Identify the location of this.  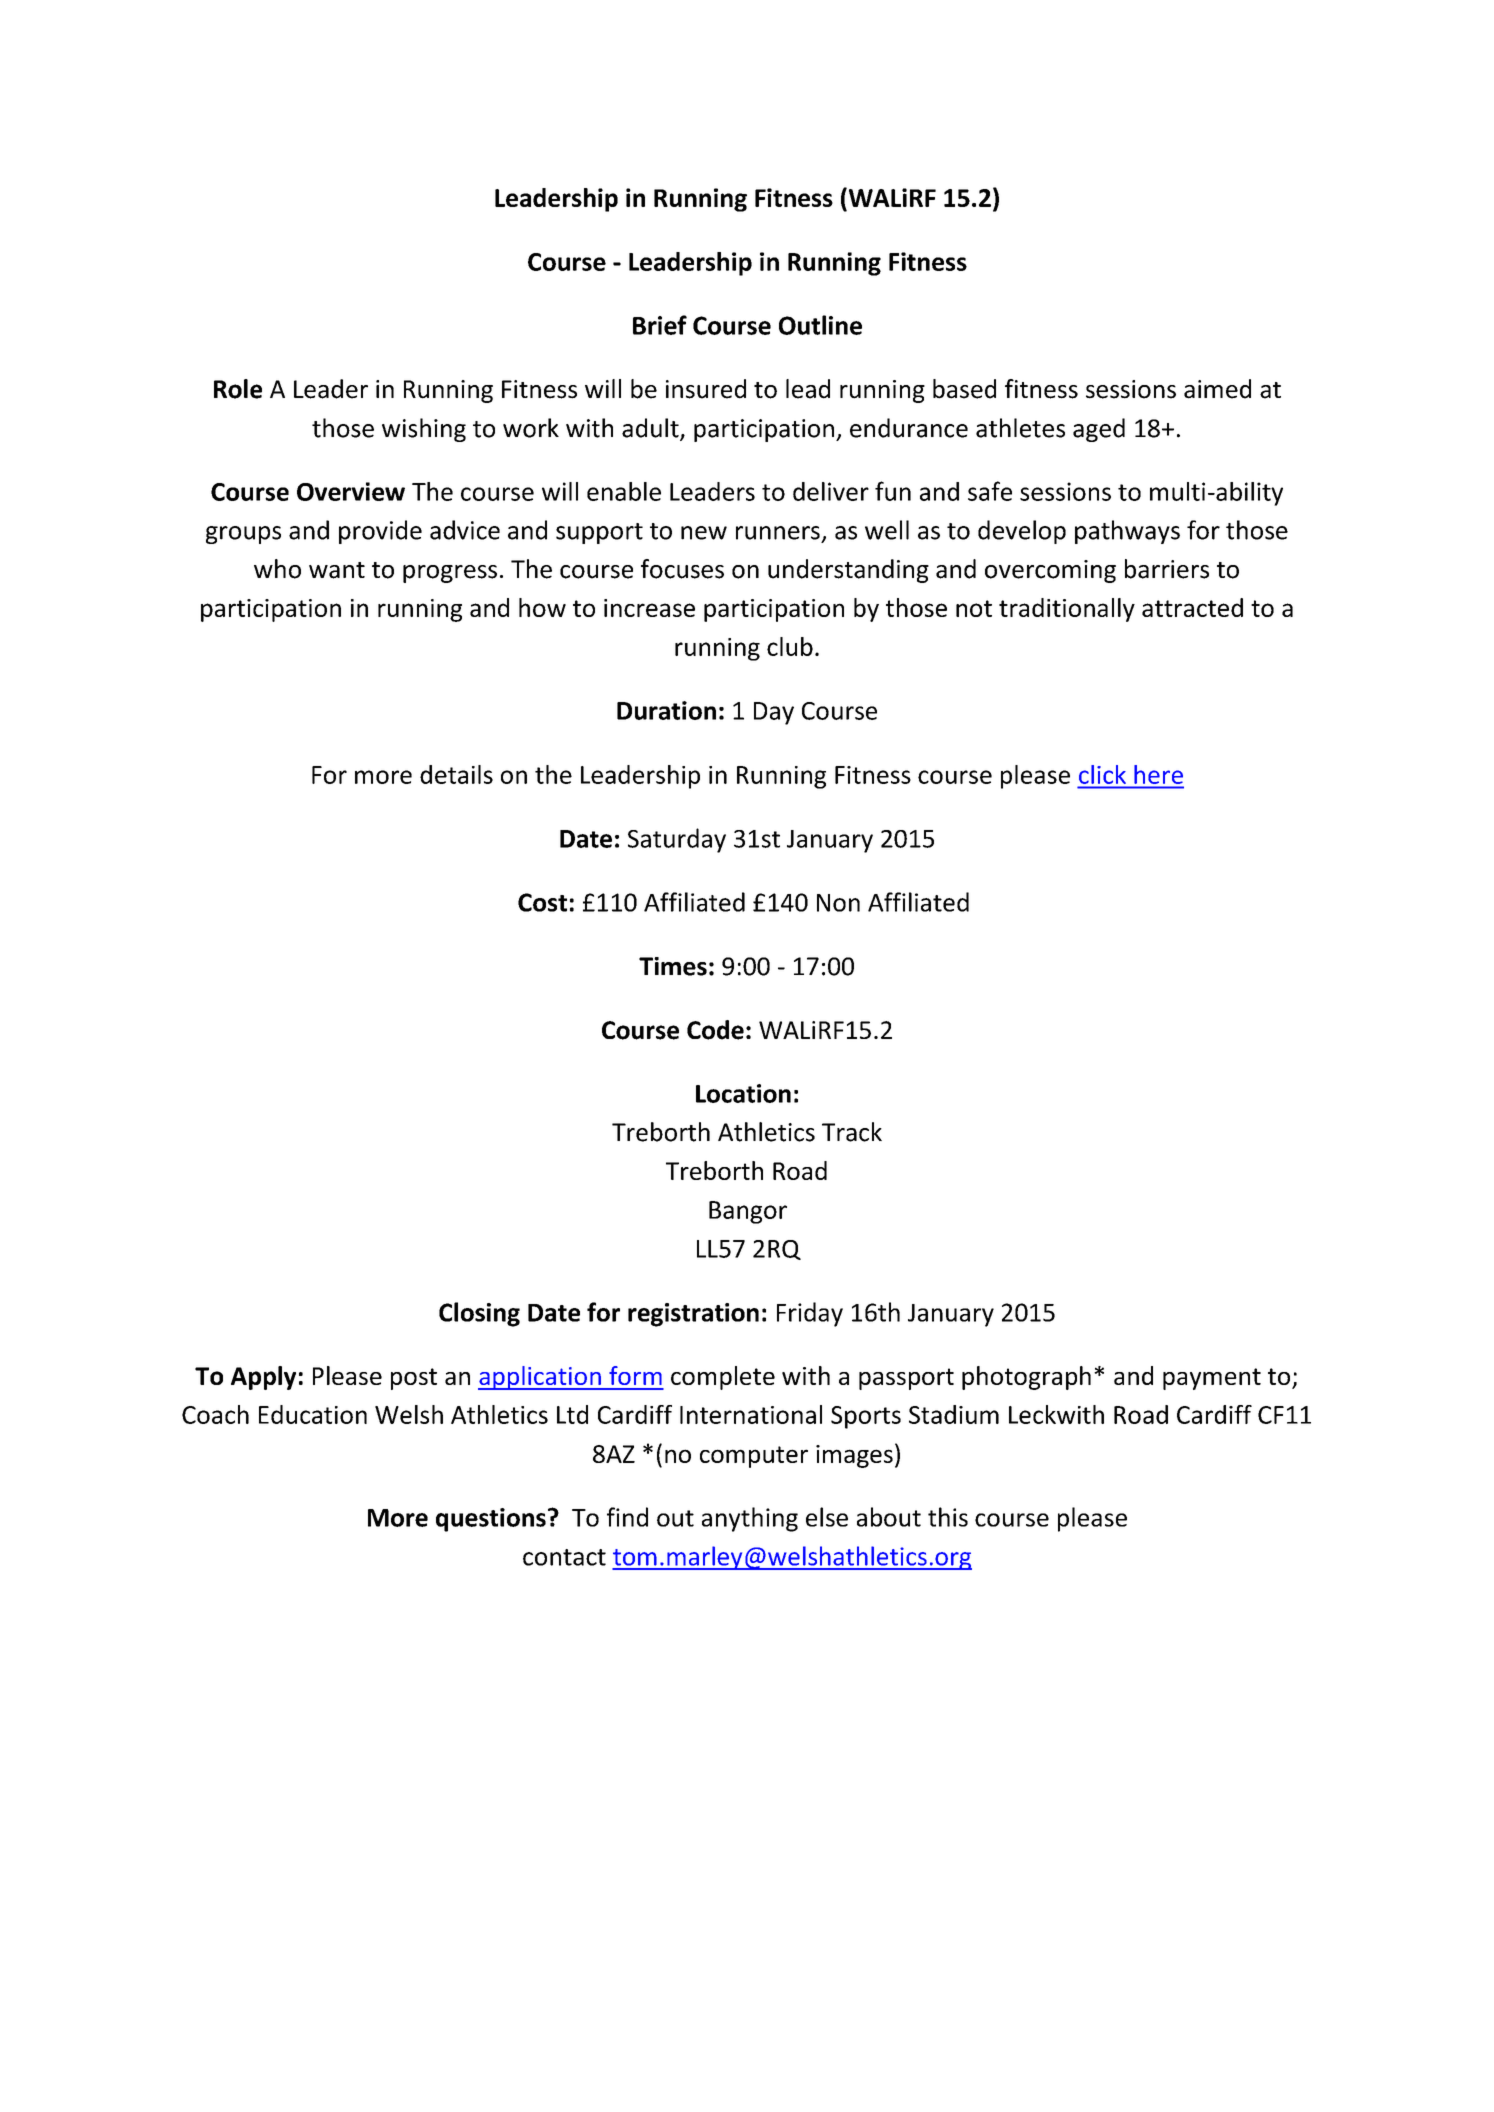
(948, 1517).
